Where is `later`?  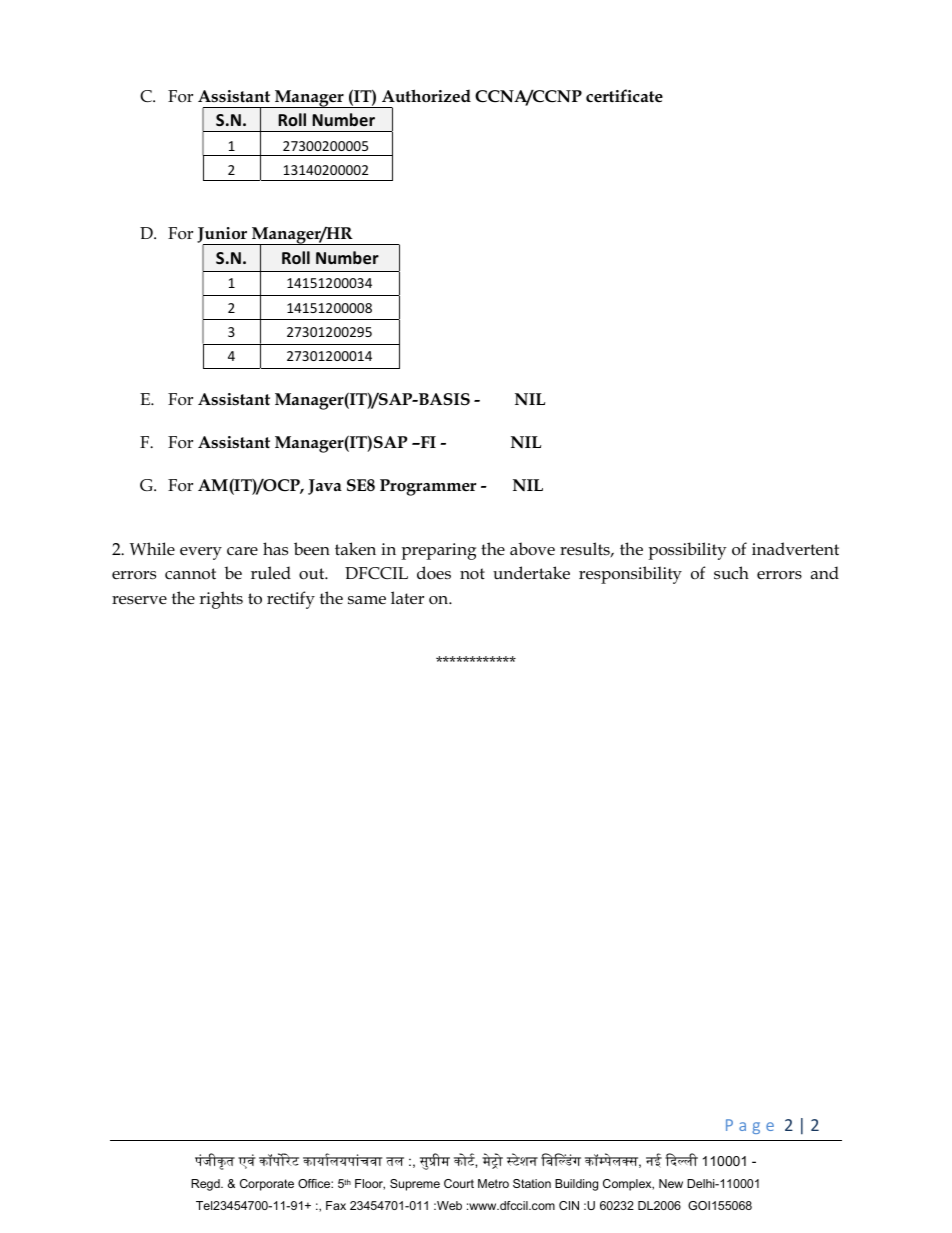
later is located at coordinates (407, 598).
